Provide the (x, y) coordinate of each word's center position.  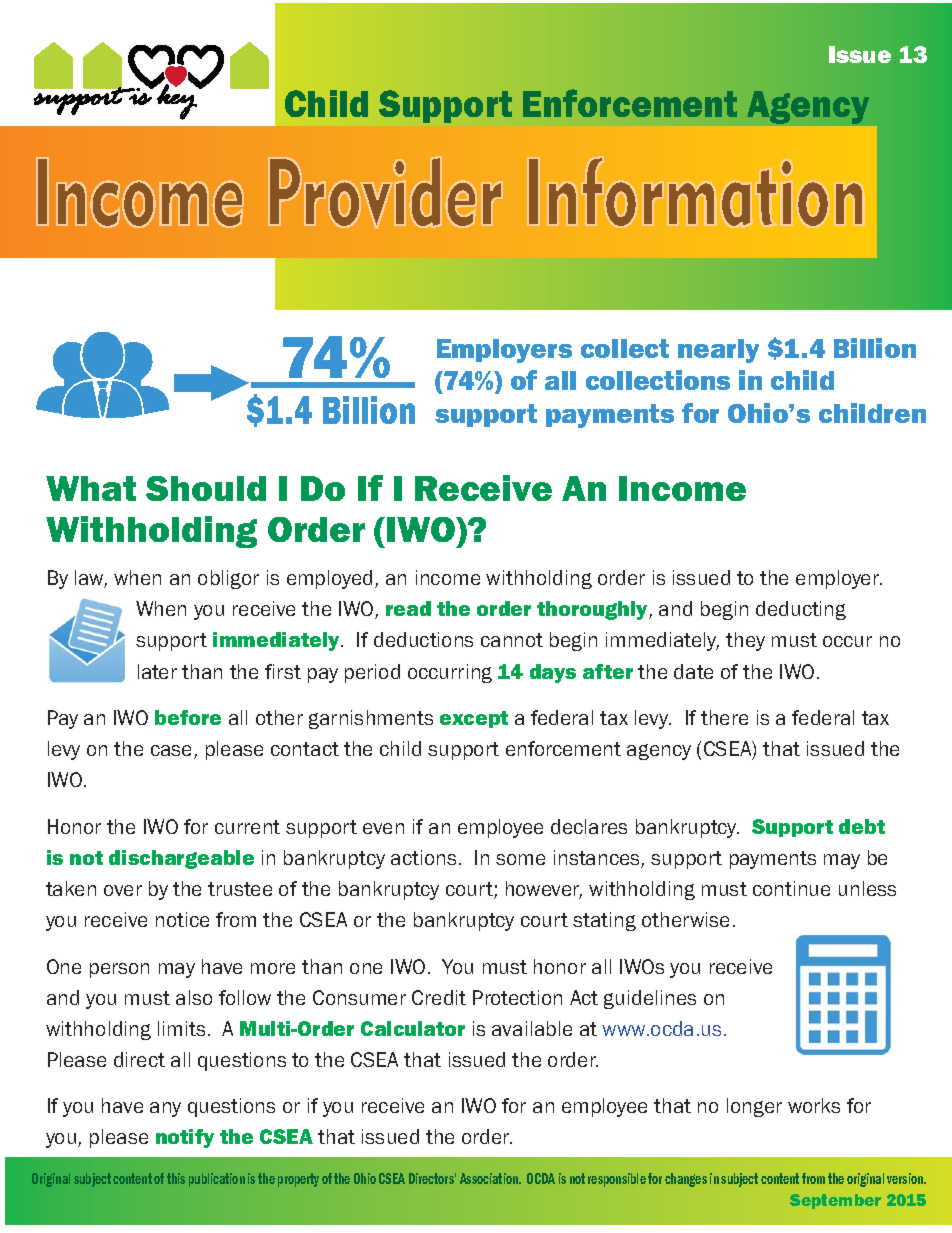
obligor (228, 579)
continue (791, 888)
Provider (385, 192)
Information (696, 192)
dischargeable (181, 859)
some (520, 859)
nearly (718, 351)
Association (490, 1178)
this (176, 1178)
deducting (801, 610)
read (408, 608)
